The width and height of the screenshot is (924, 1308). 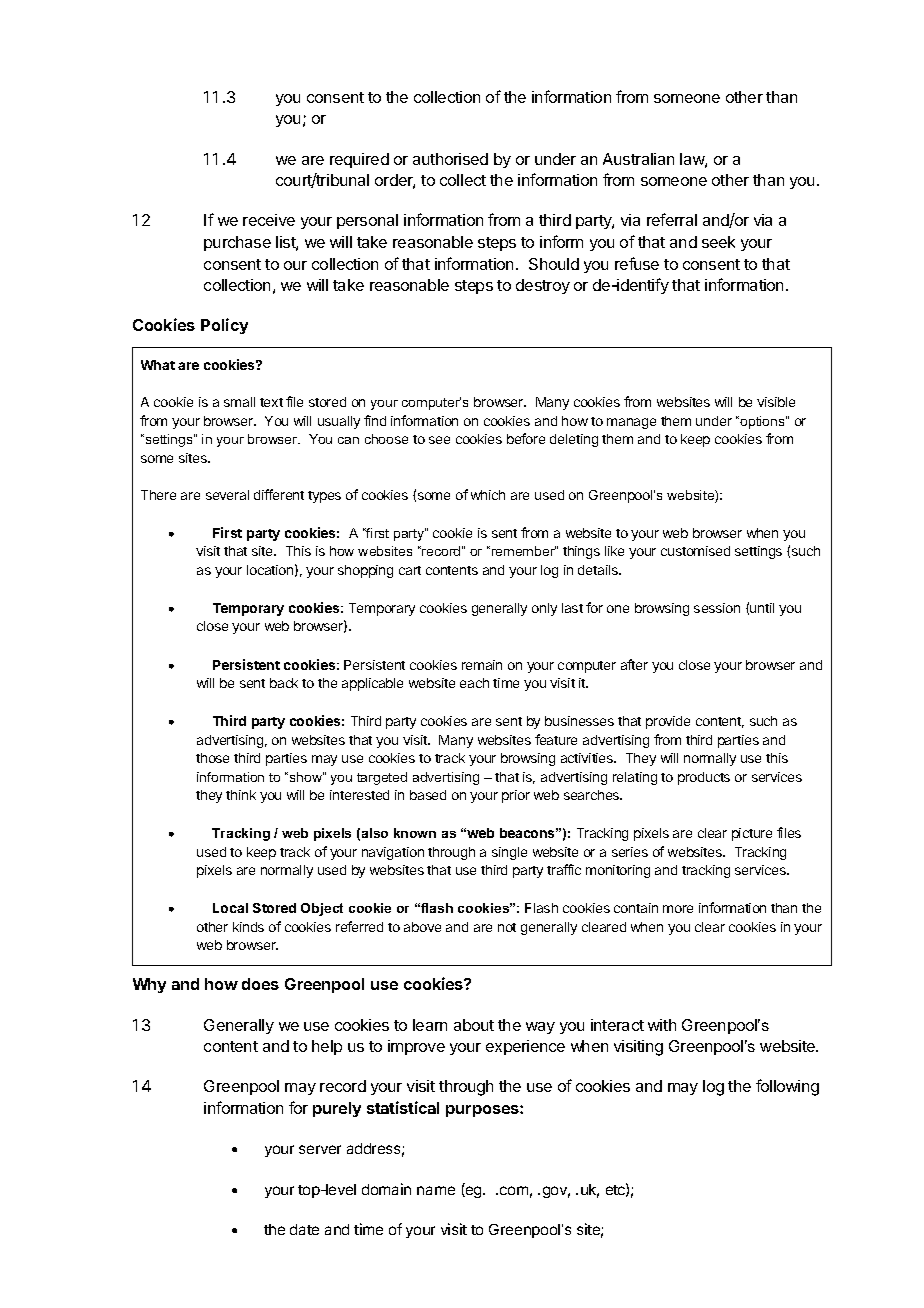 What do you see at coordinates (284, 683) in the screenshot?
I see `back` at bounding box center [284, 683].
